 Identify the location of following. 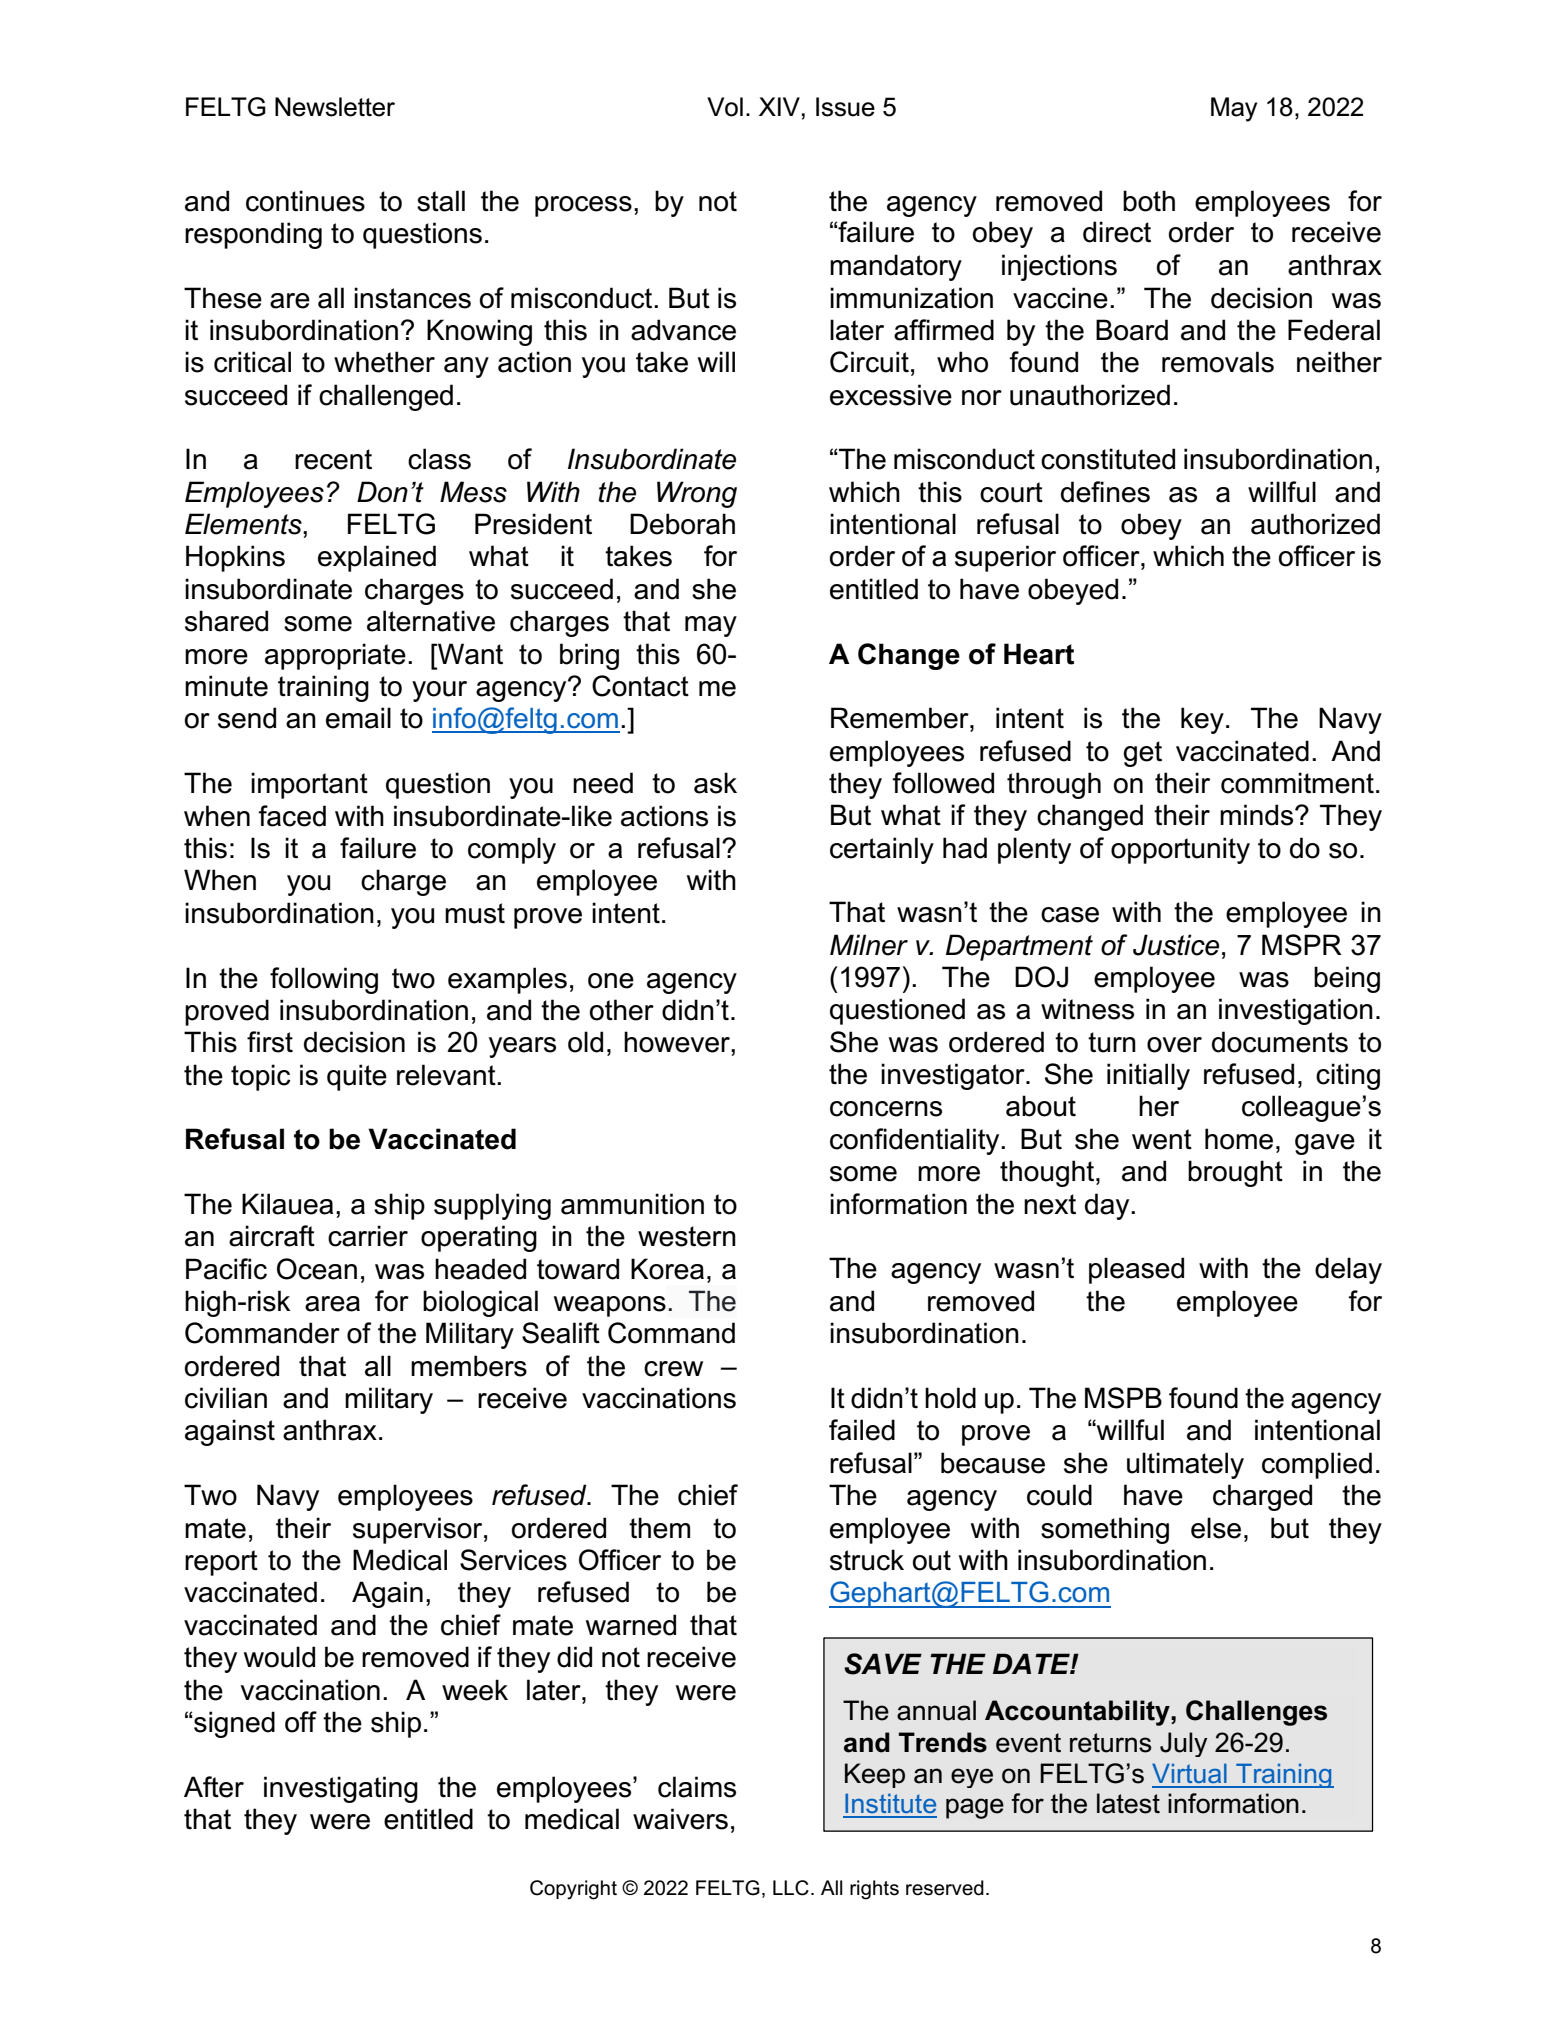
(324, 980).
